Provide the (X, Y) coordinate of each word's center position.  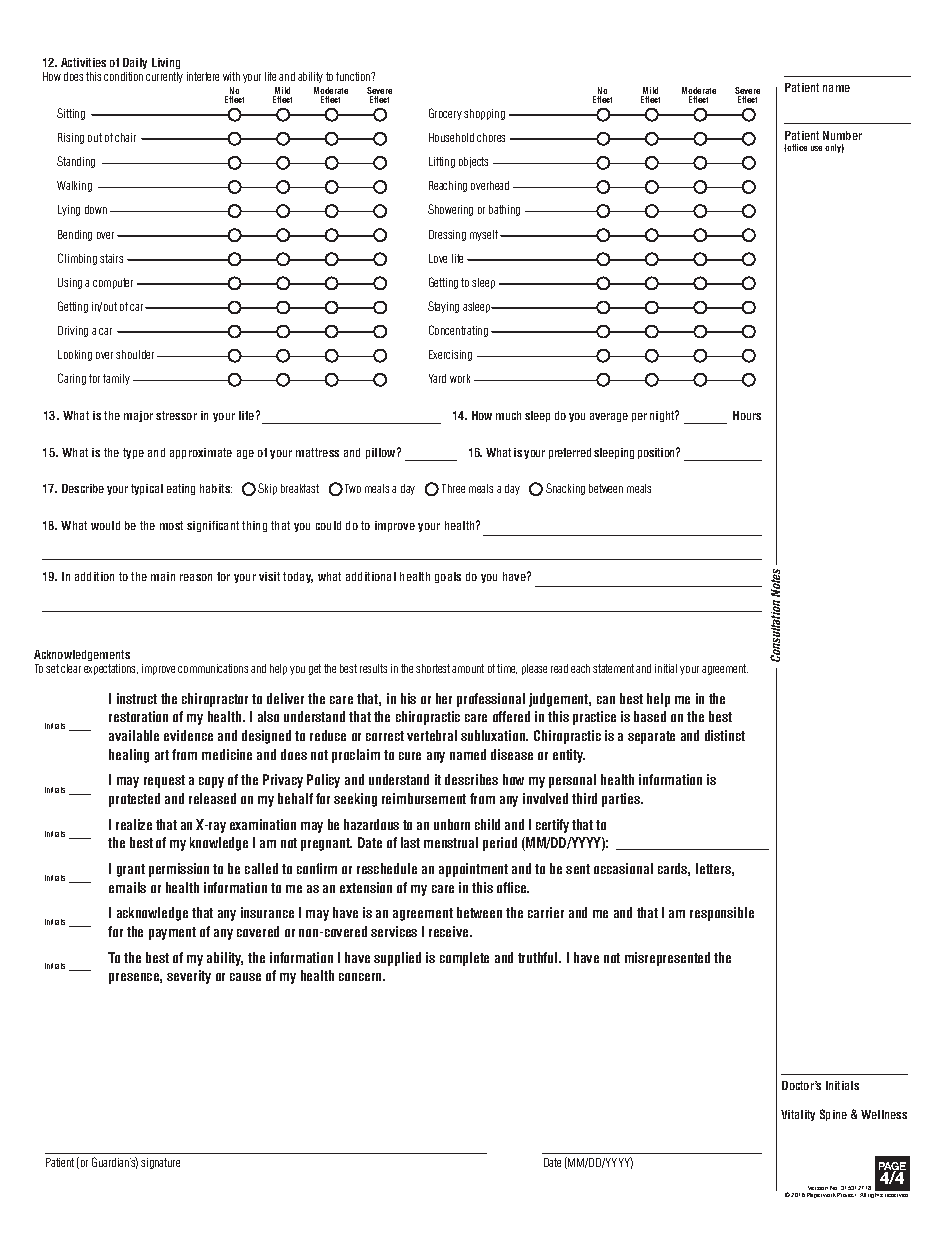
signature (160, 1163)
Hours (747, 415)
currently (164, 77)
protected (134, 800)
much (508, 415)
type (133, 453)
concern (361, 977)
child (487, 824)
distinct (725, 735)
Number (842, 135)
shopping (484, 114)
